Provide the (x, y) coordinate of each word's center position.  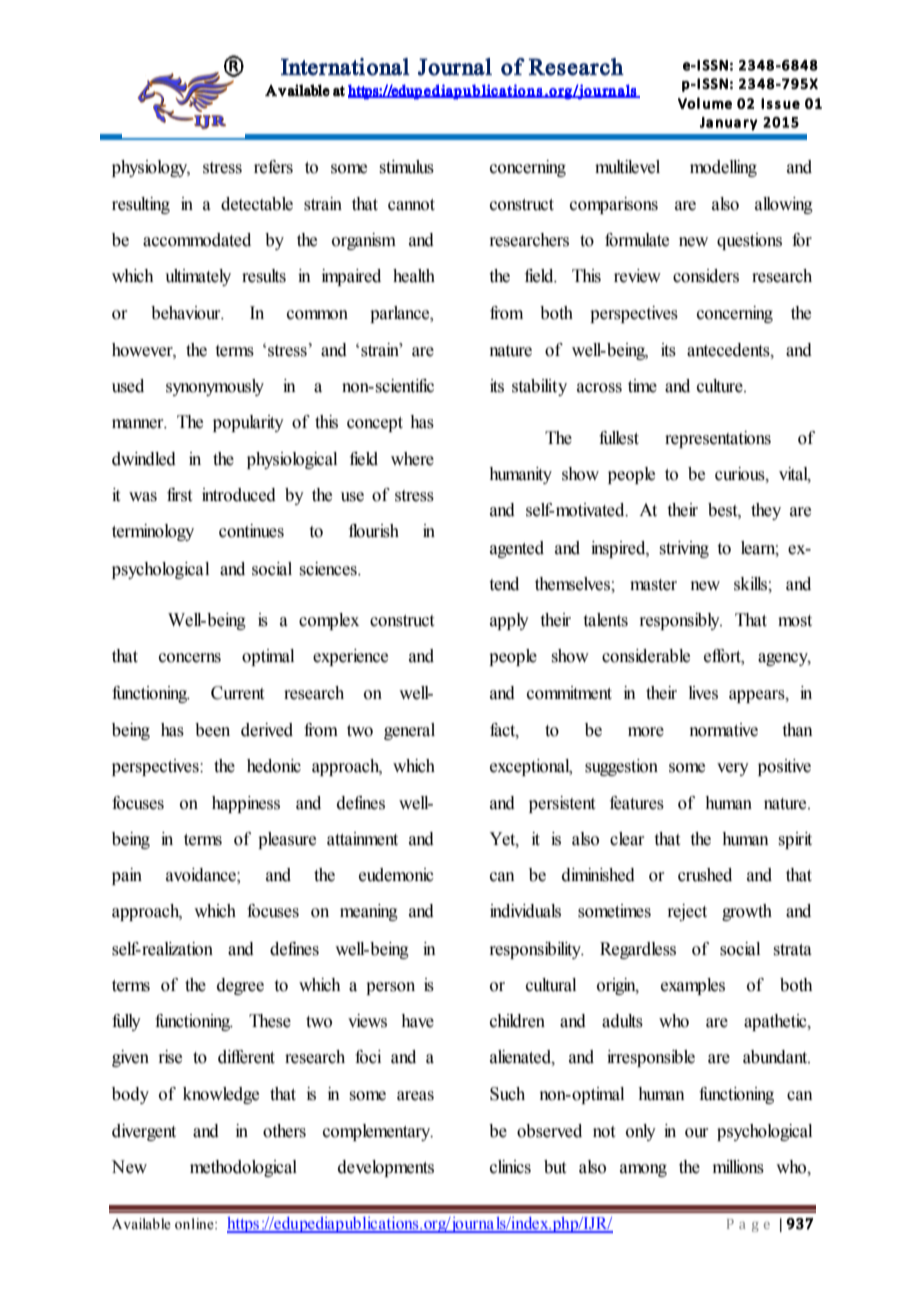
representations (718, 439)
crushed (705, 875)
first (179, 495)
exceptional (531, 767)
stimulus (407, 167)
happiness (246, 804)
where (412, 459)
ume (717, 104)
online (195, 1224)
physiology (151, 168)
